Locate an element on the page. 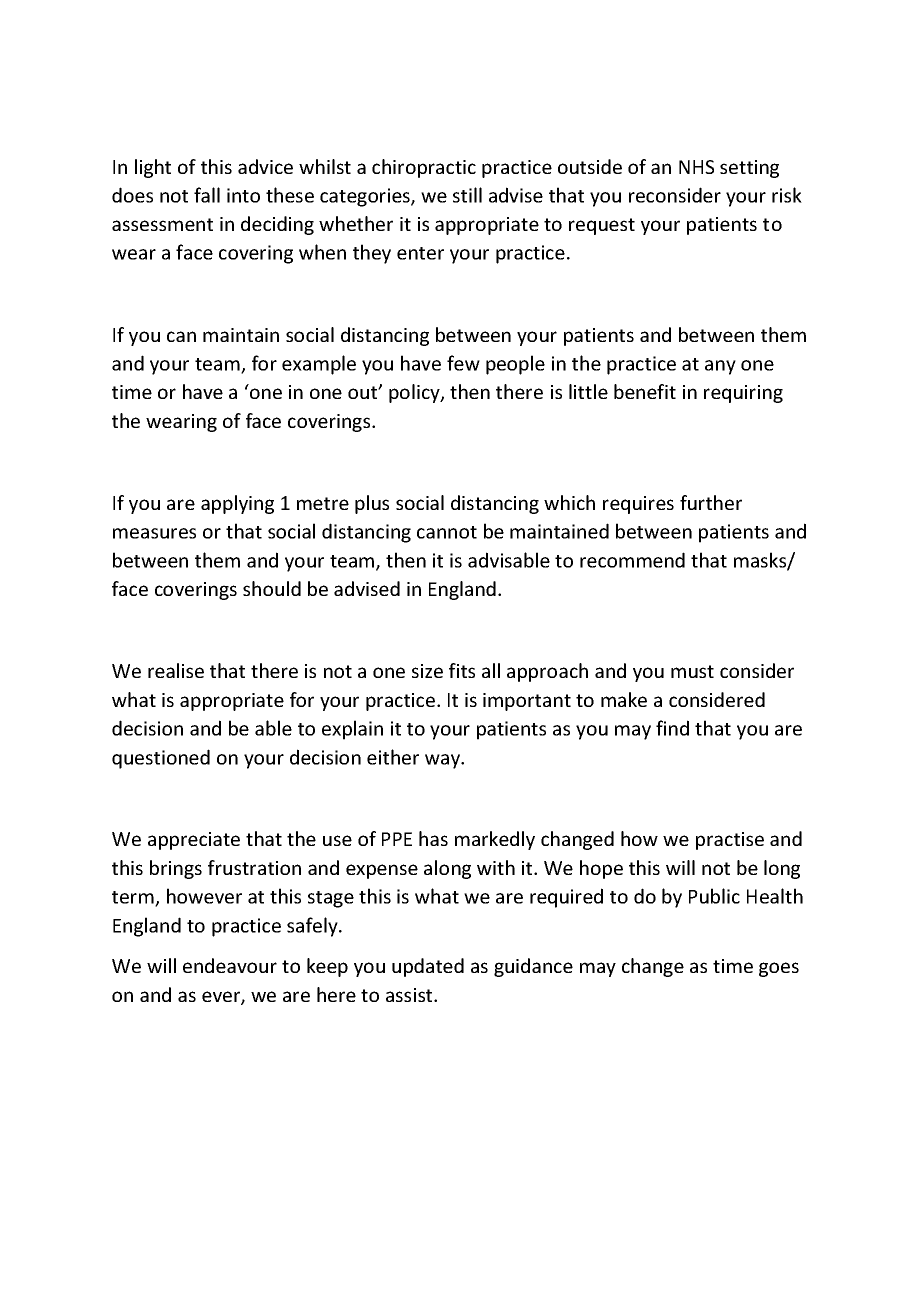 The image size is (924, 1308). still is located at coordinates (467, 195).
